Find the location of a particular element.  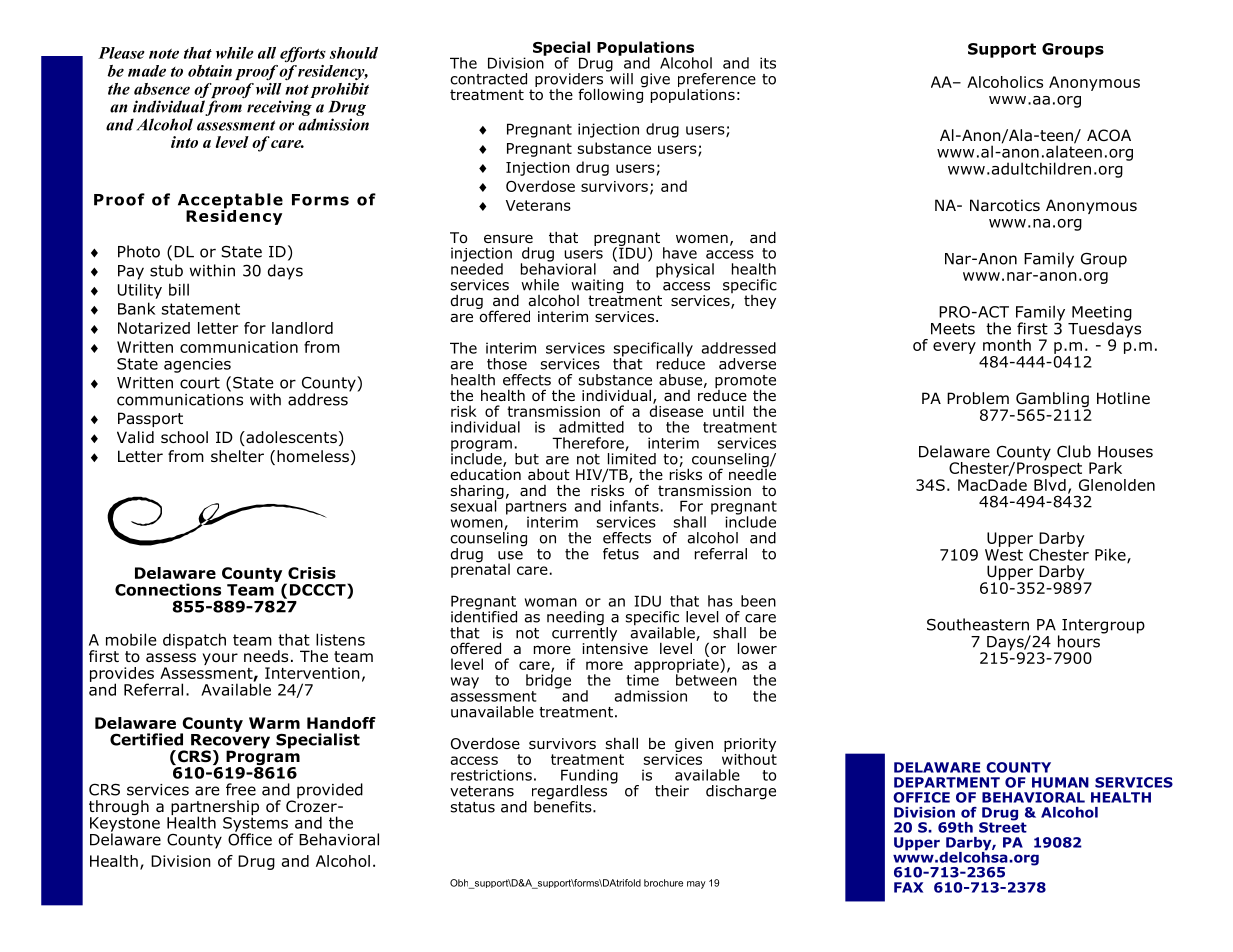

Blvd is located at coordinates (1050, 483).
